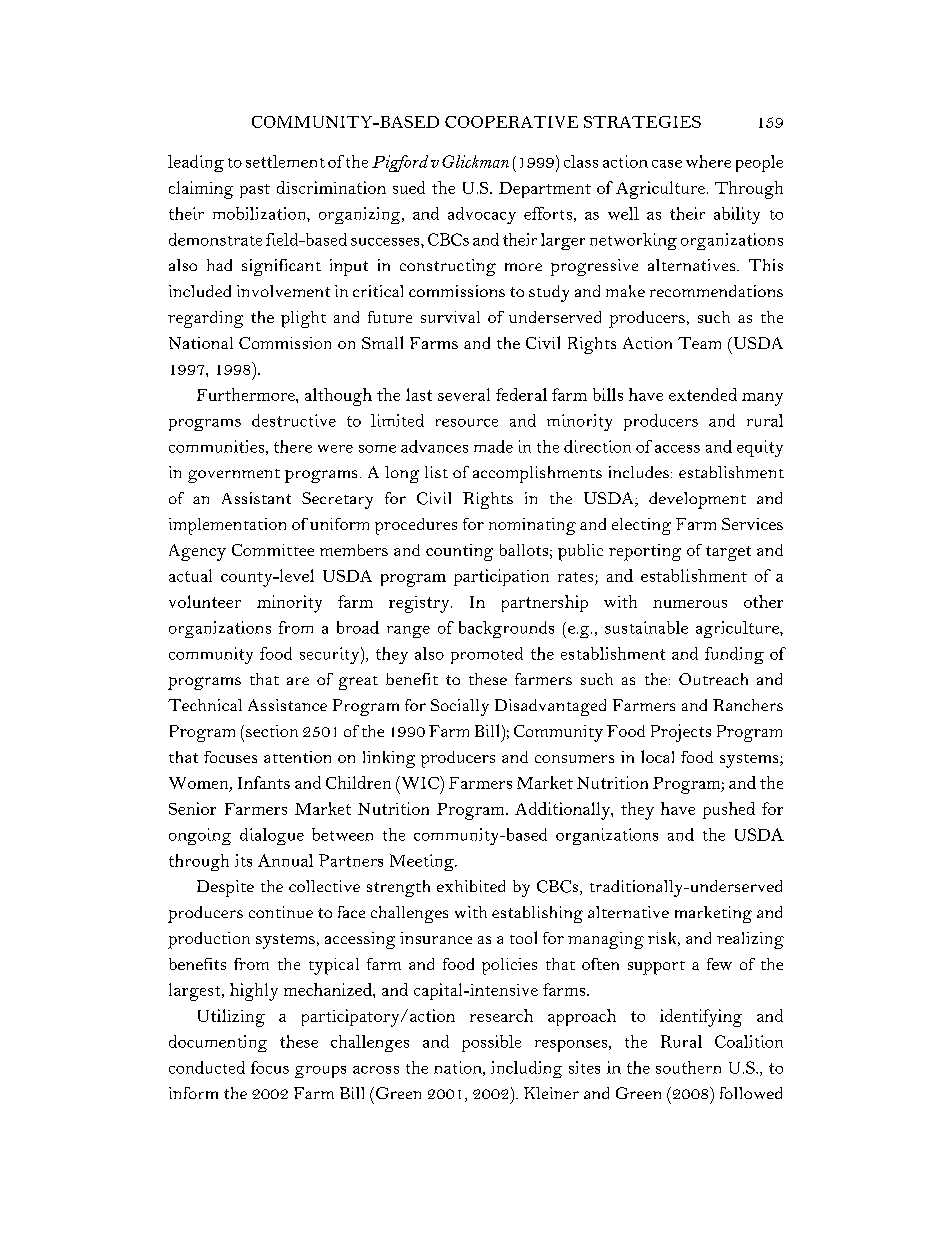  Describe the element at coordinates (256, 498) in the image. I see `Assistant` at that location.
